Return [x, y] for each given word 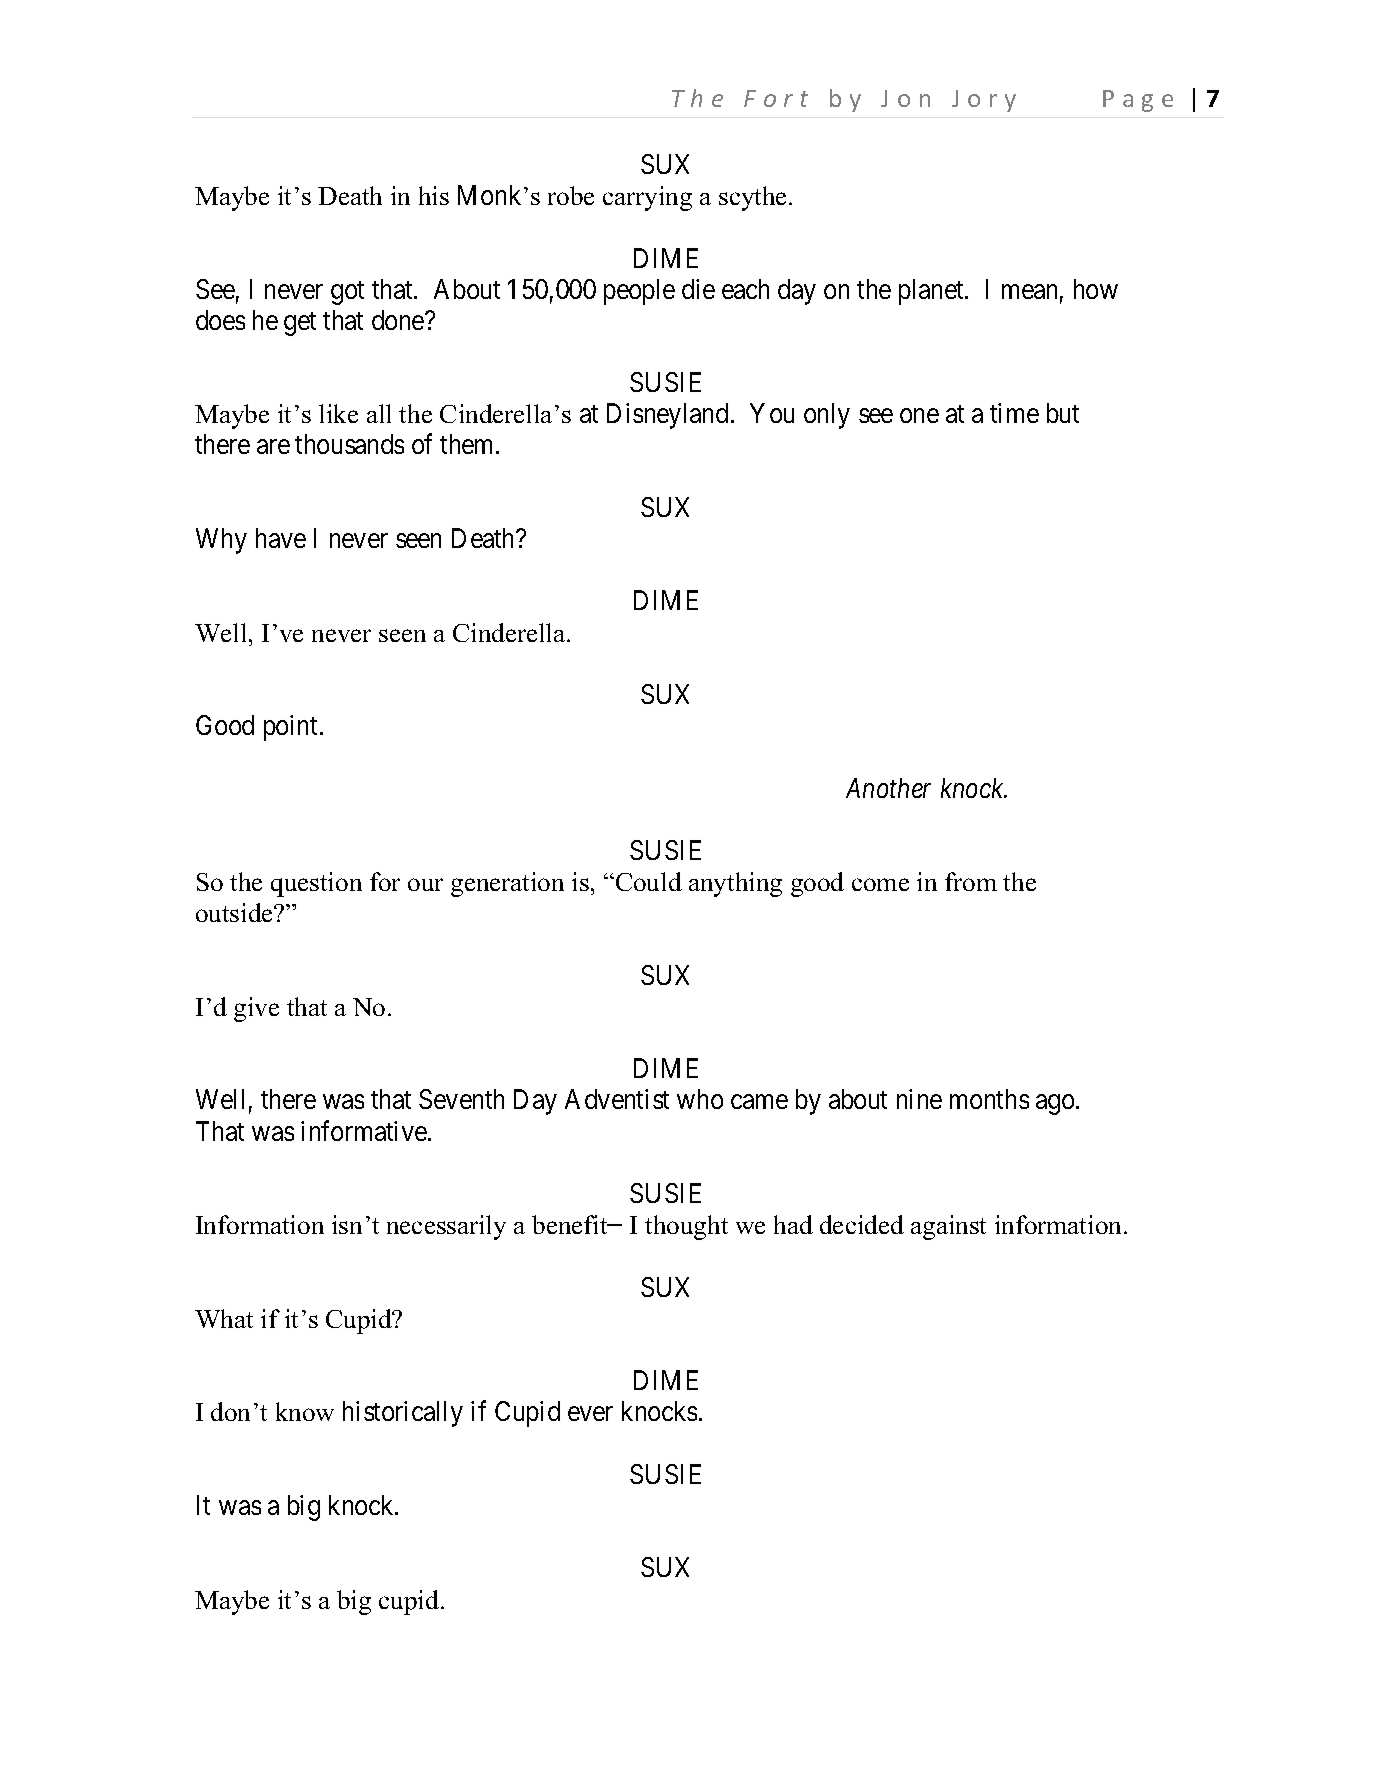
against [948, 1227]
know [305, 1411]
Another [888, 788]
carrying [647, 198]
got [347, 293]
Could [649, 881]
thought [686, 1227]
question [316, 884]
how [1096, 289]
